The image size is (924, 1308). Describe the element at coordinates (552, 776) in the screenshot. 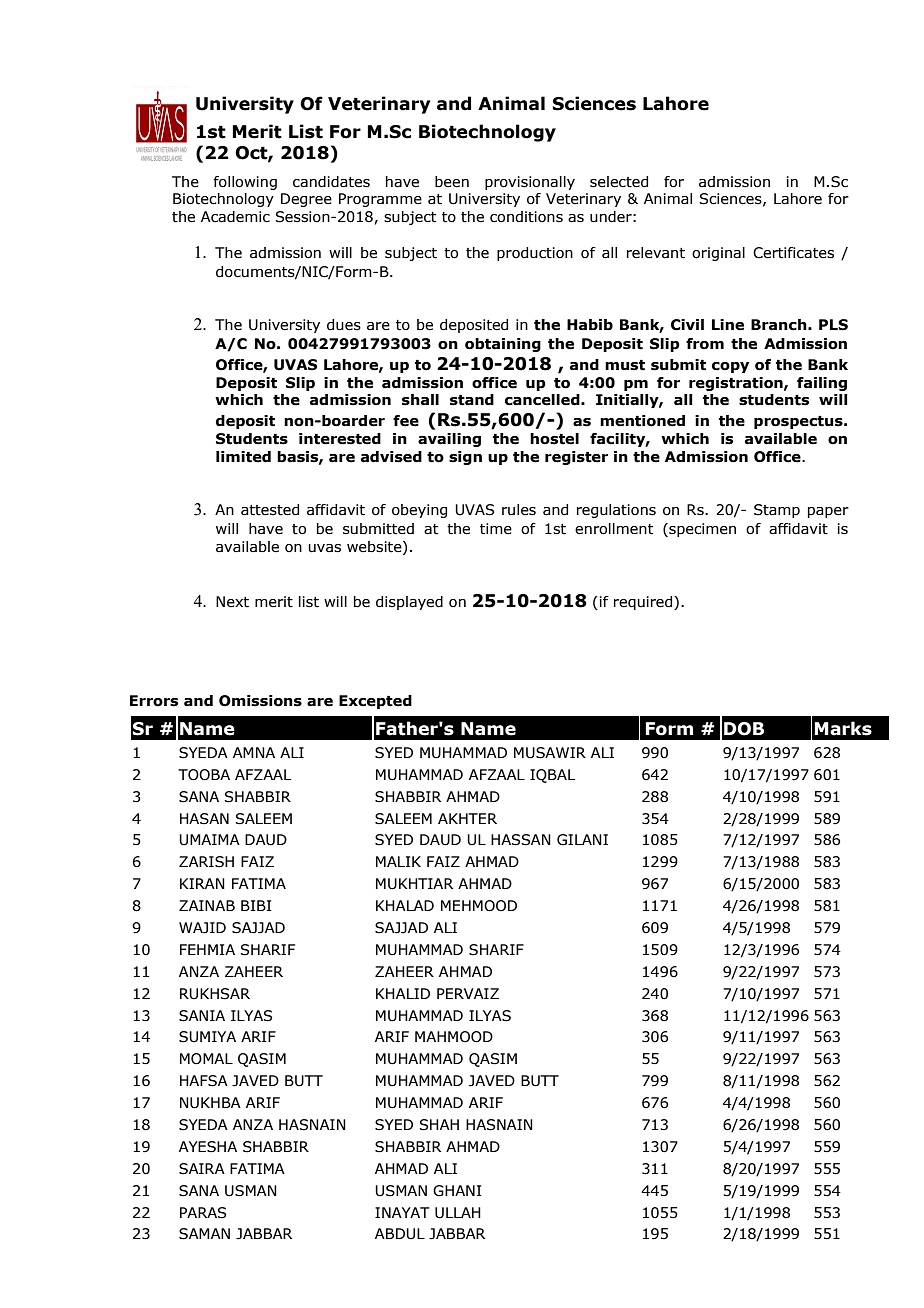

I see `IQBAL` at that location.
